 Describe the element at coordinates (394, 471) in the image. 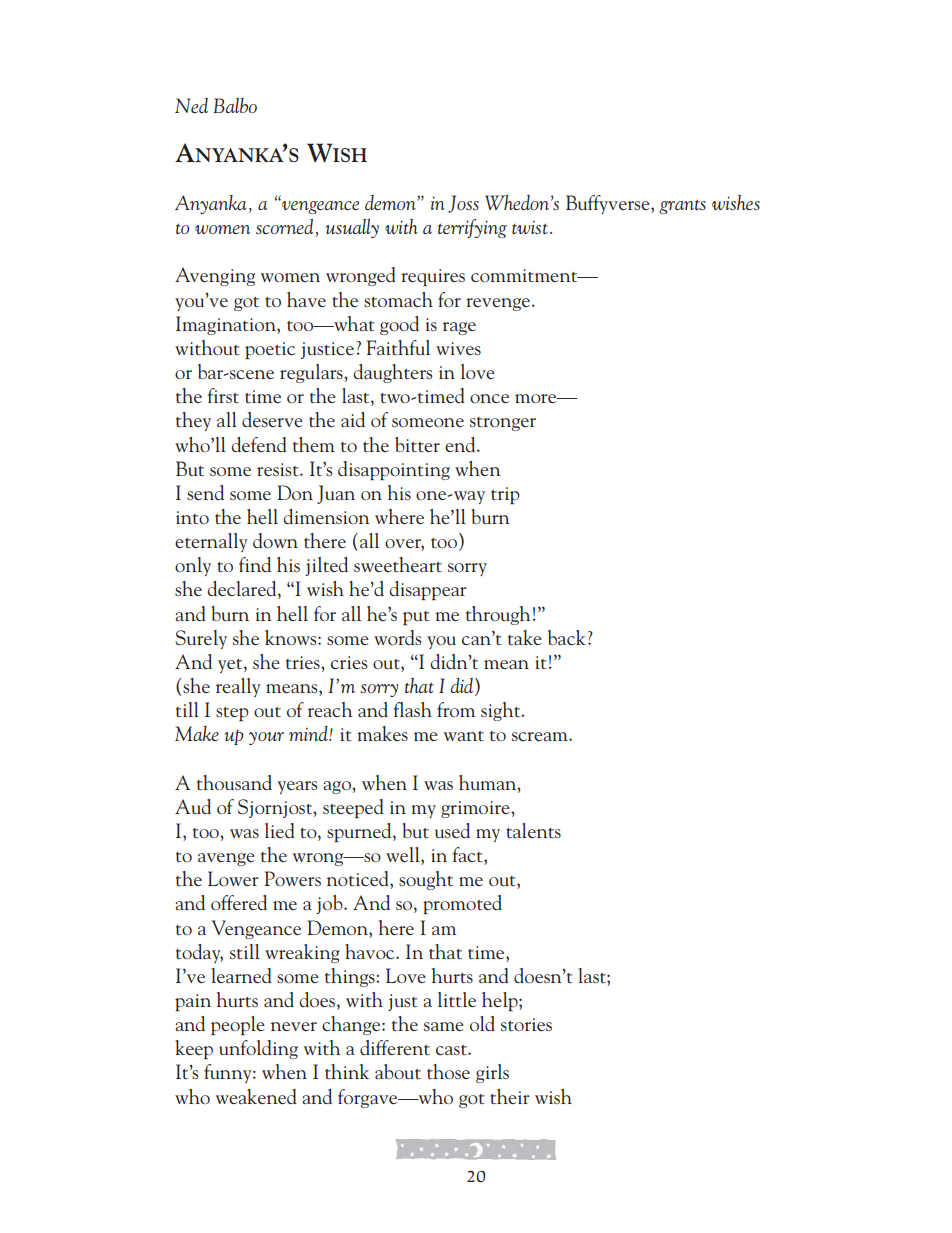

I see `disappointing` at that location.
